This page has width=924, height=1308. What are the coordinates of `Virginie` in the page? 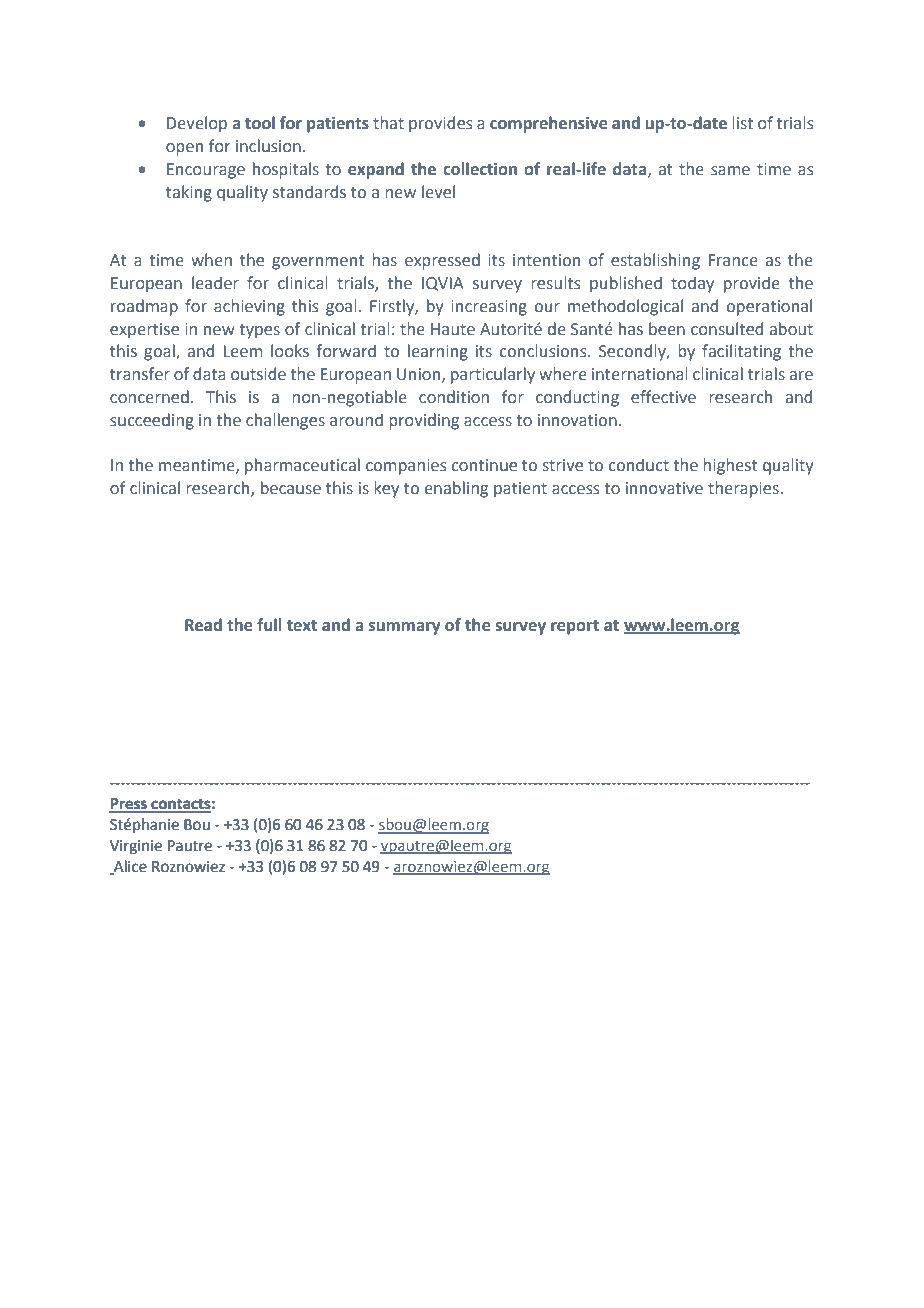 It's located at (136, 847).
